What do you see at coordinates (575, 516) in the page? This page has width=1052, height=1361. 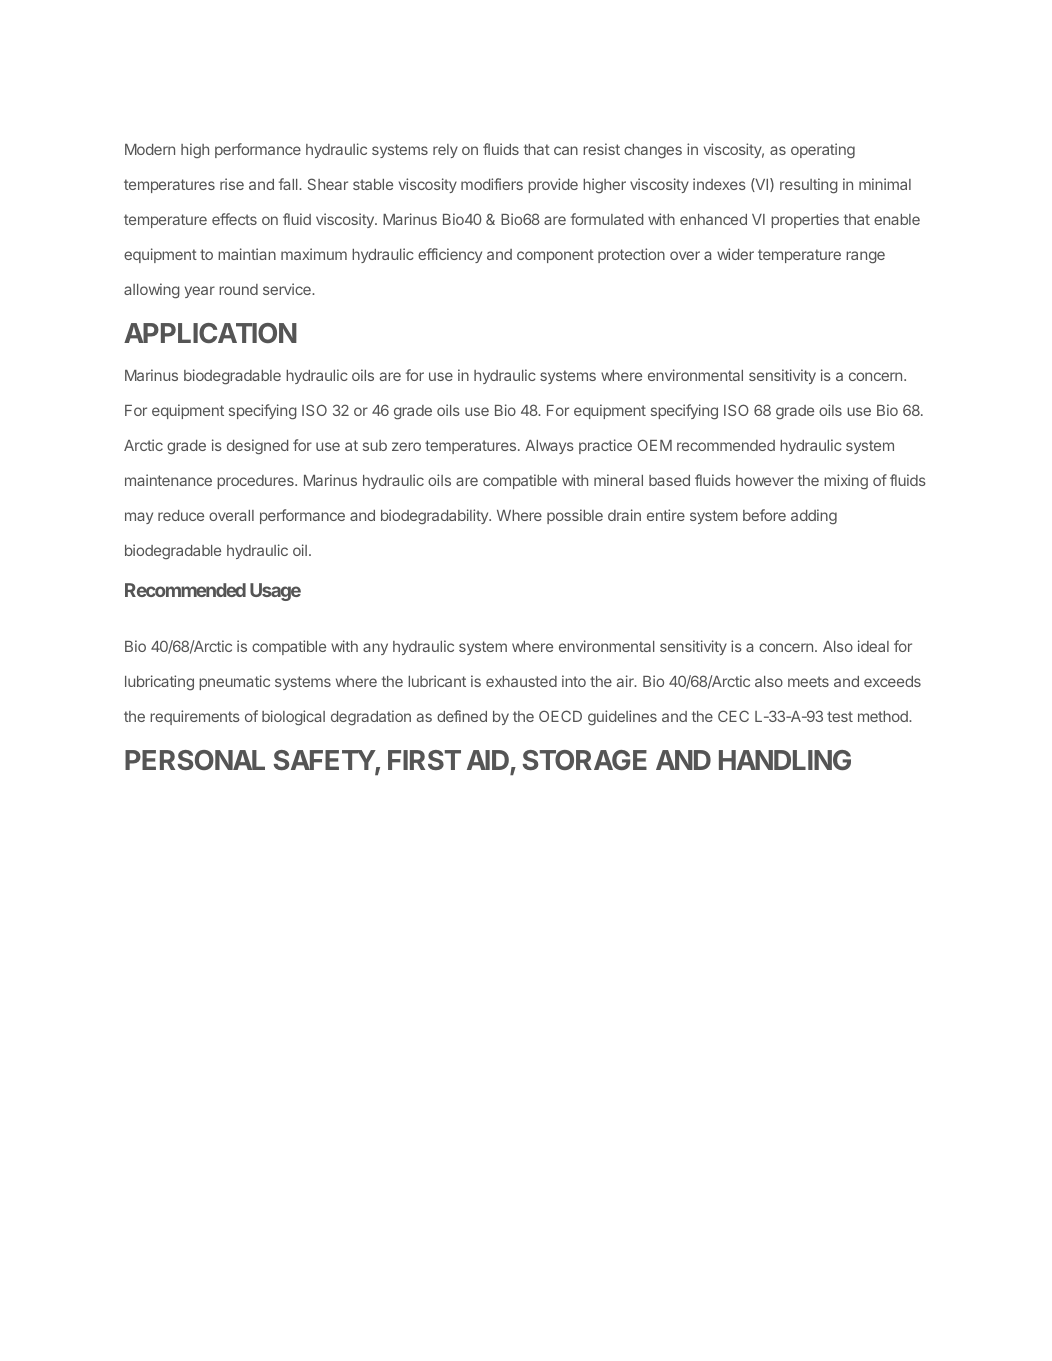 I see `possible` at bounding box center [575, 516].
